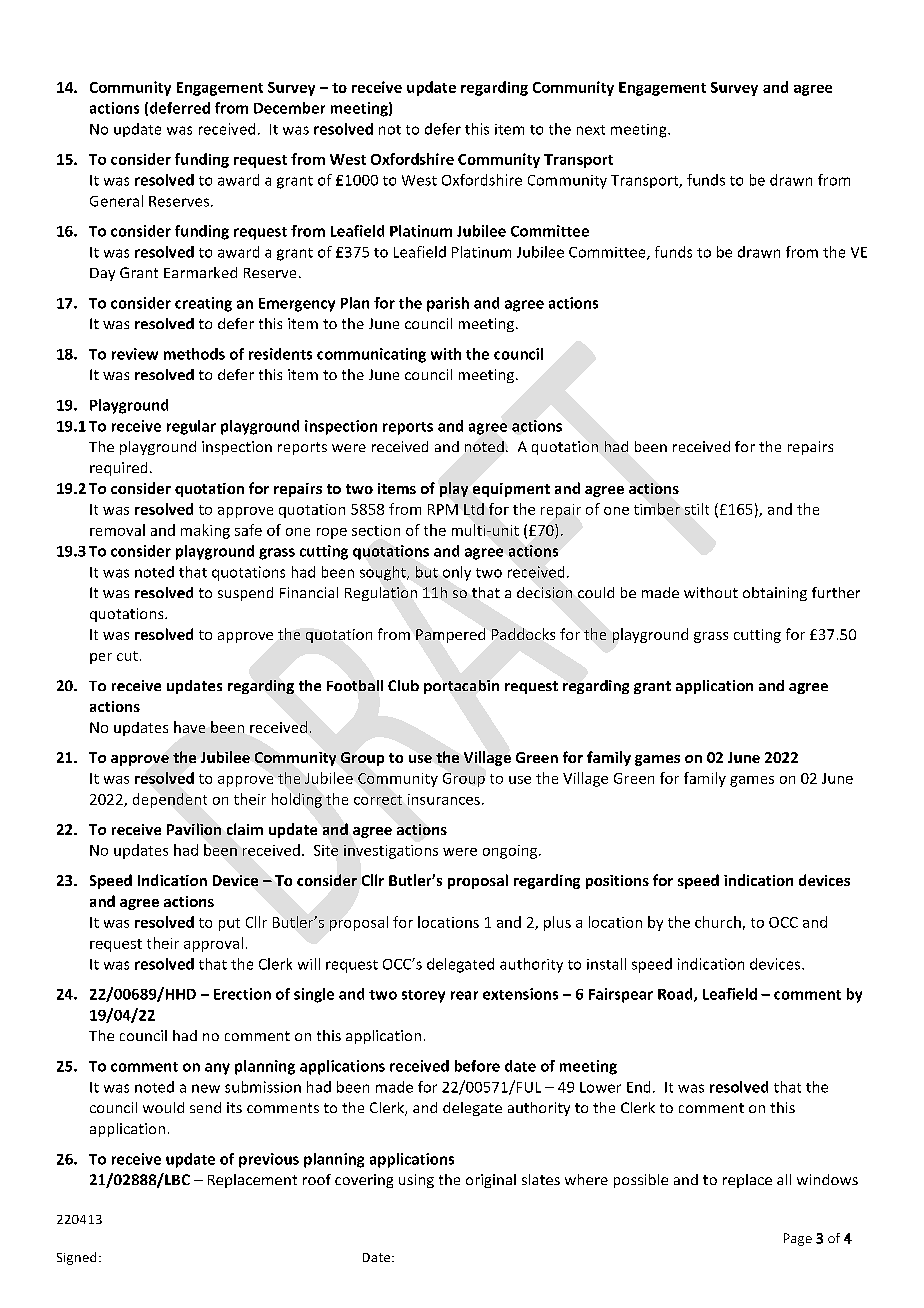 This image has width=924, height=1308. I want to click on Page, so click(798, 1239).
